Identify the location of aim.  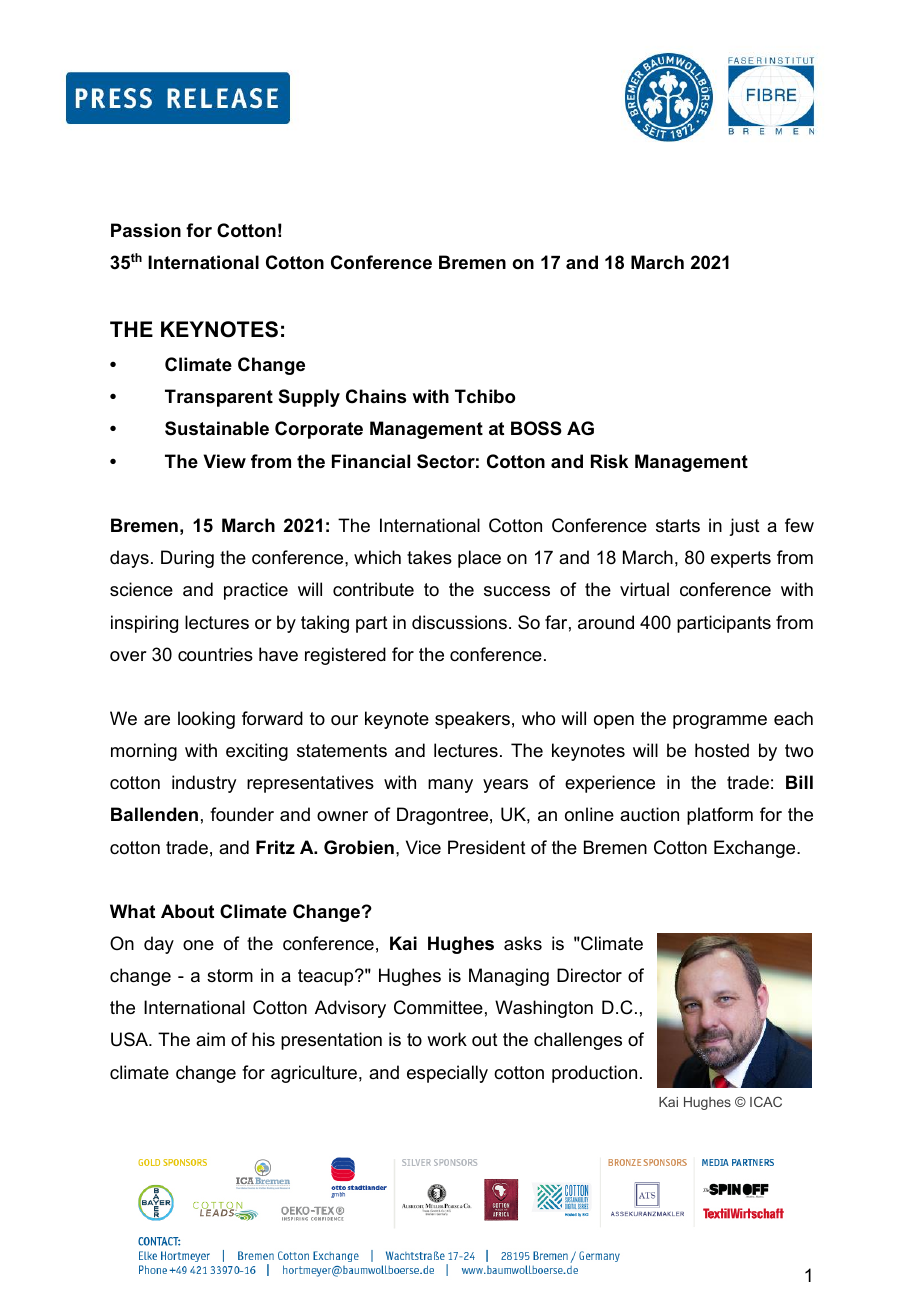
(210, 1039).
